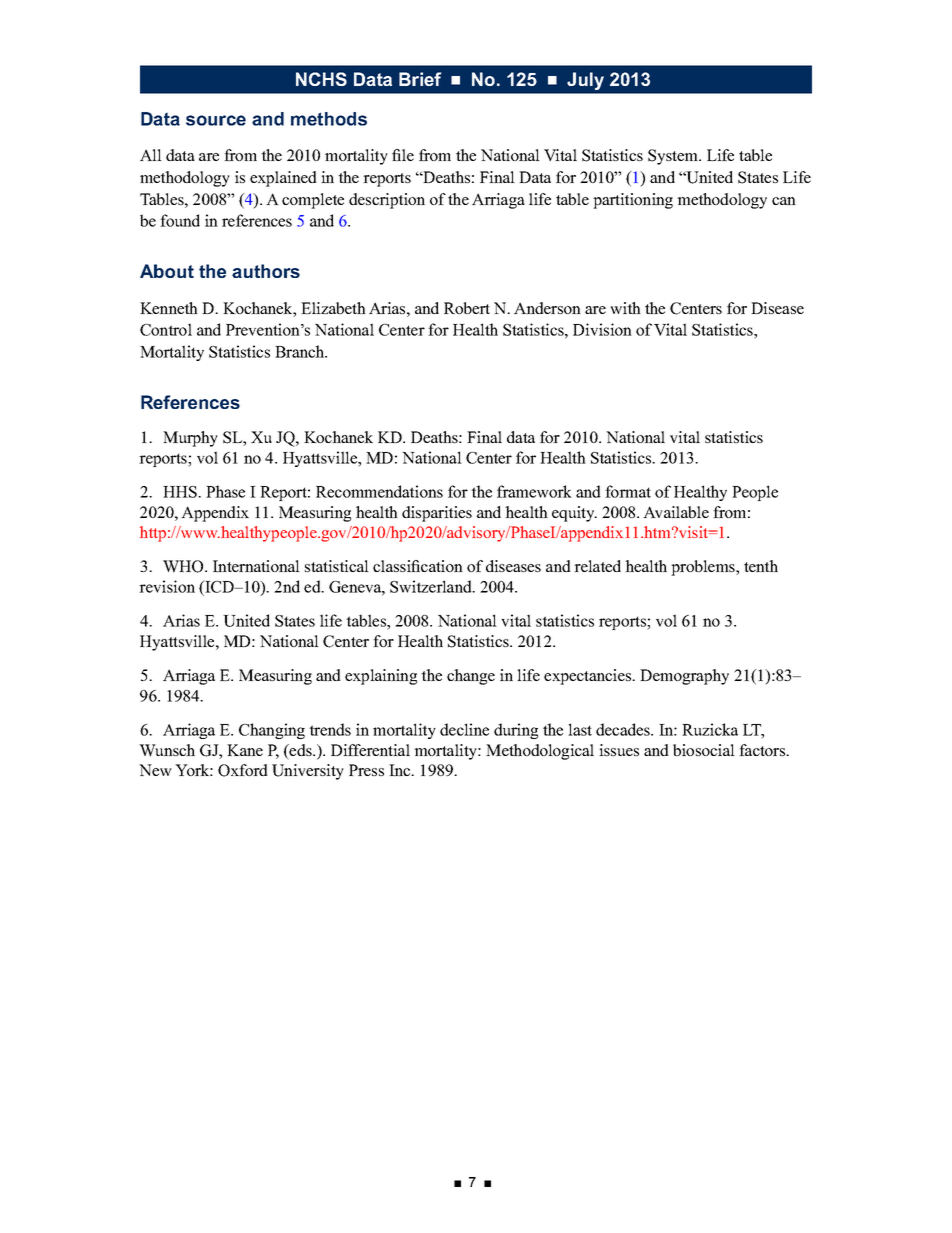  I want to click on with, so click(625, 308).
